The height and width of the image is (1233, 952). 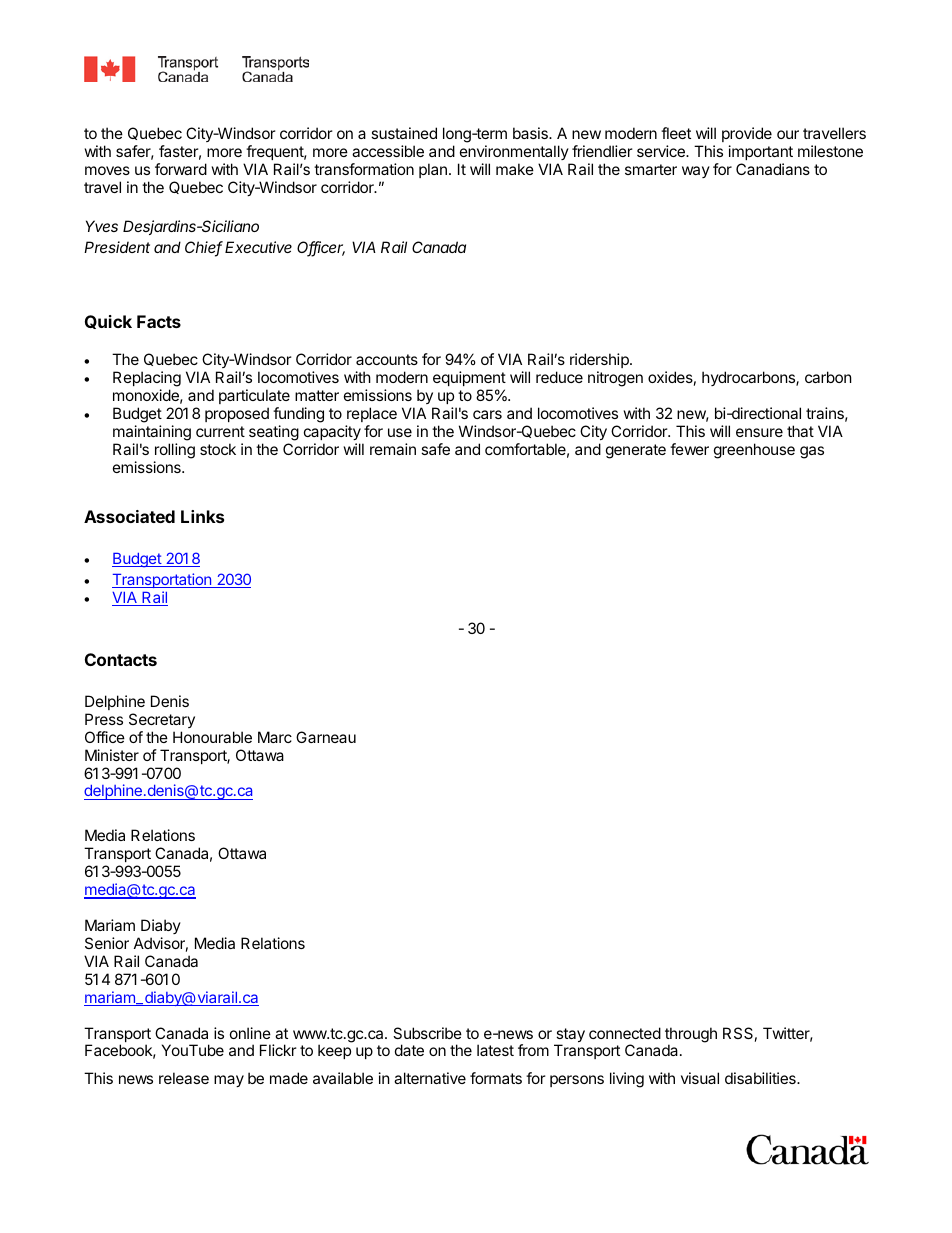 I want to click on important, so click(x=761, y=152).
